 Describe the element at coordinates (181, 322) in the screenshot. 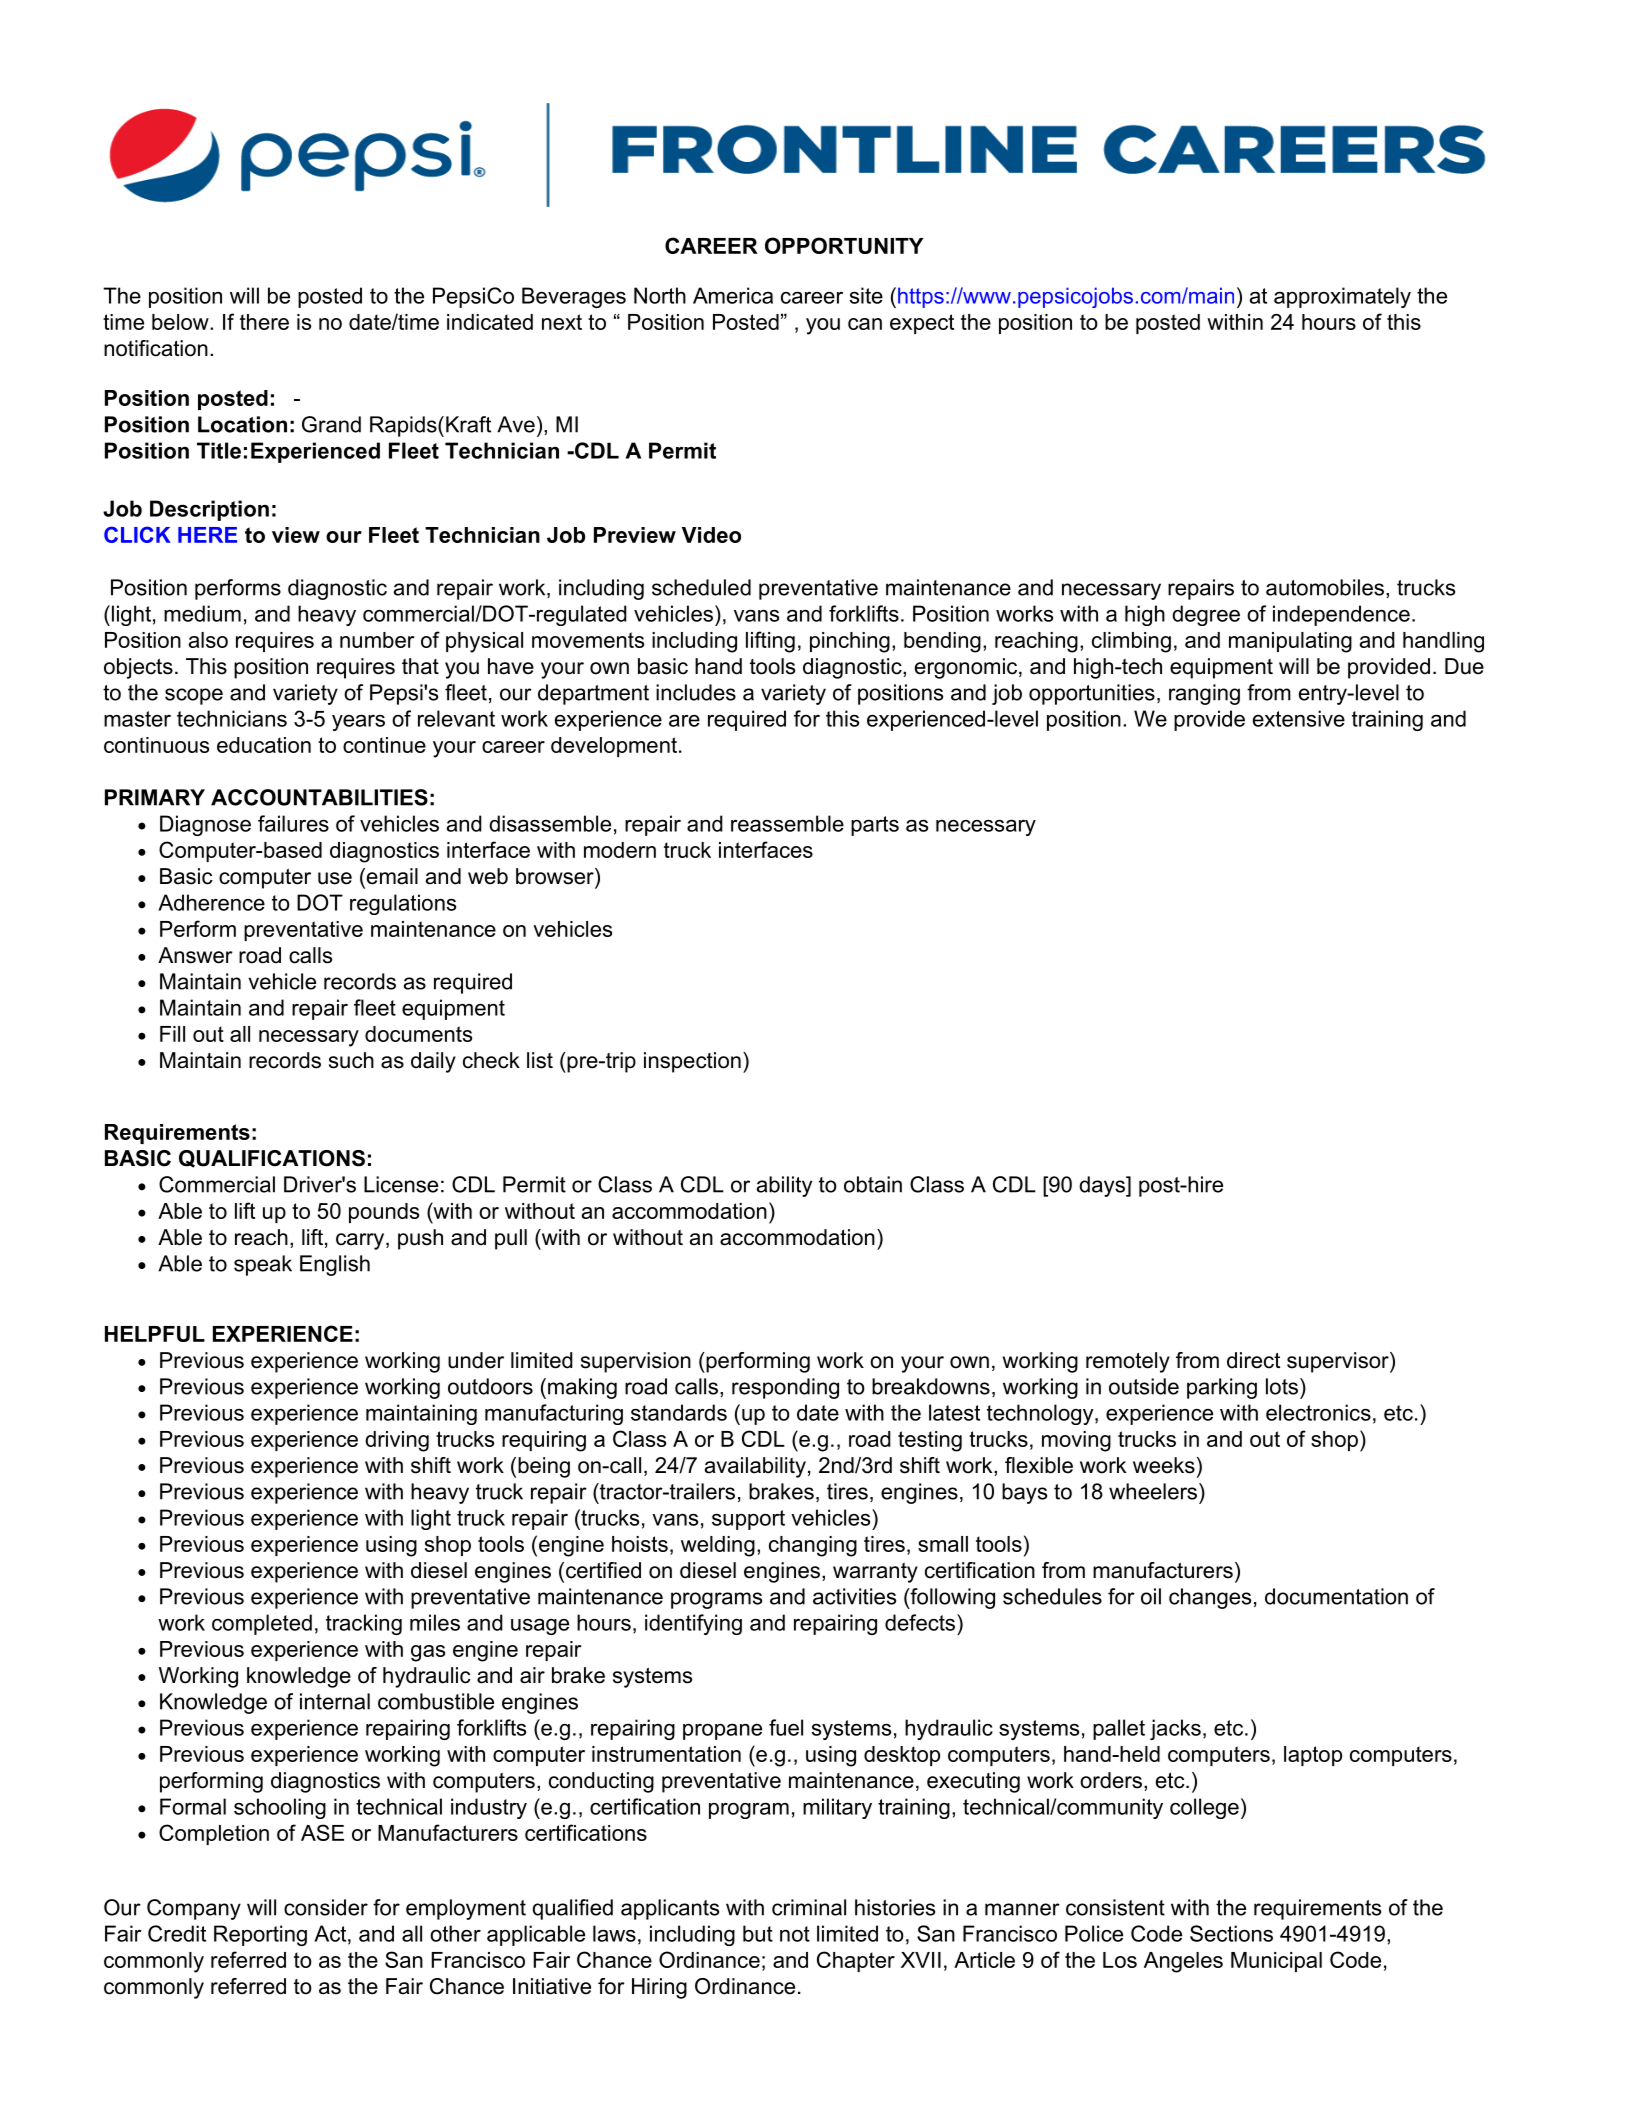

I see `below` at that location.
